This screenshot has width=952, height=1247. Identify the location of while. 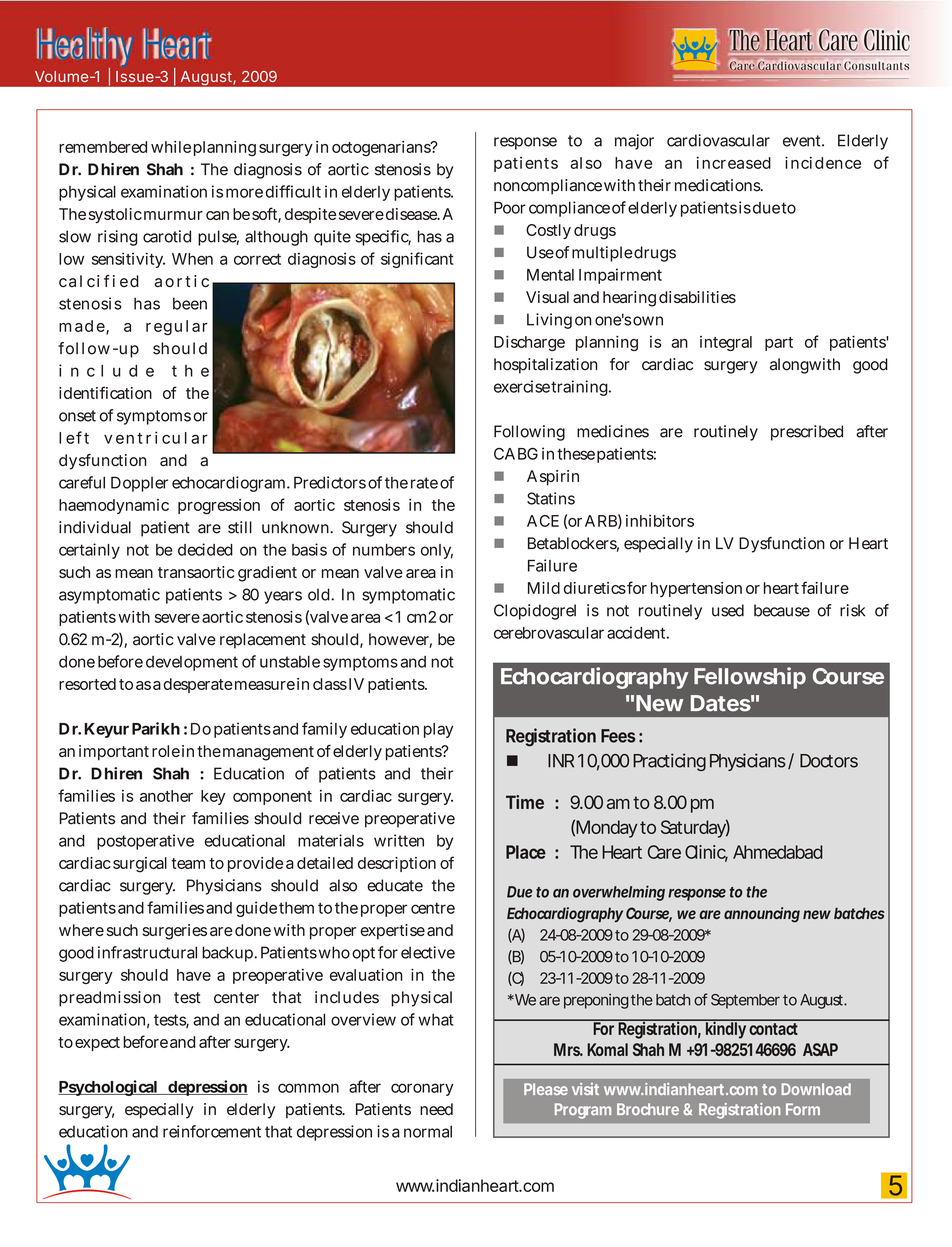
(171, 147).
